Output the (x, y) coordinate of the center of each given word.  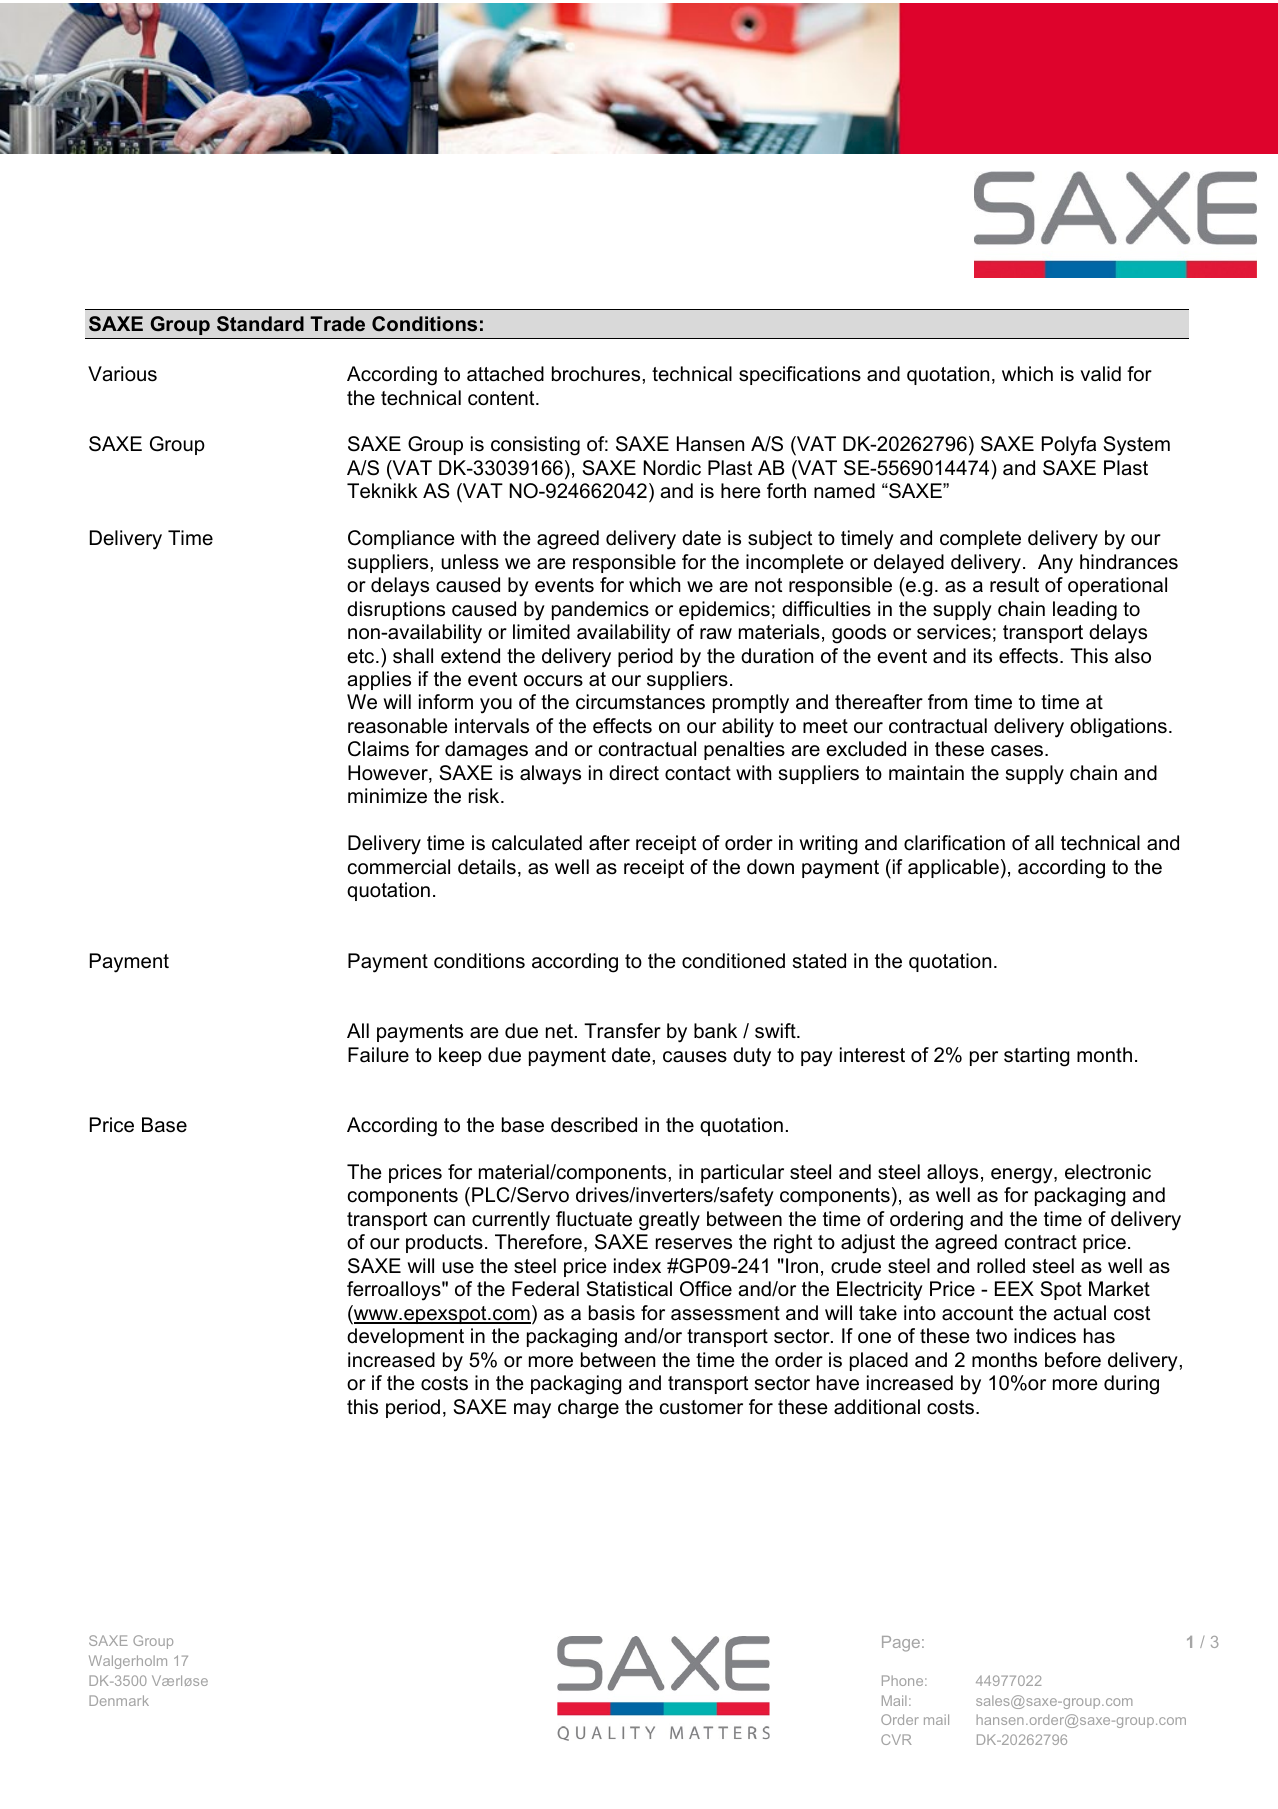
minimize (387, 796)
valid (1100, 373)
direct (634, 773)
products (444, 1243)
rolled (1001, 1266)
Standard (260, 324)
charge (588, 1409)
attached (505, 374)
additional (877, 1407)
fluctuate (594, 1219)
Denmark (119, 1700)
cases (1018, 751)
